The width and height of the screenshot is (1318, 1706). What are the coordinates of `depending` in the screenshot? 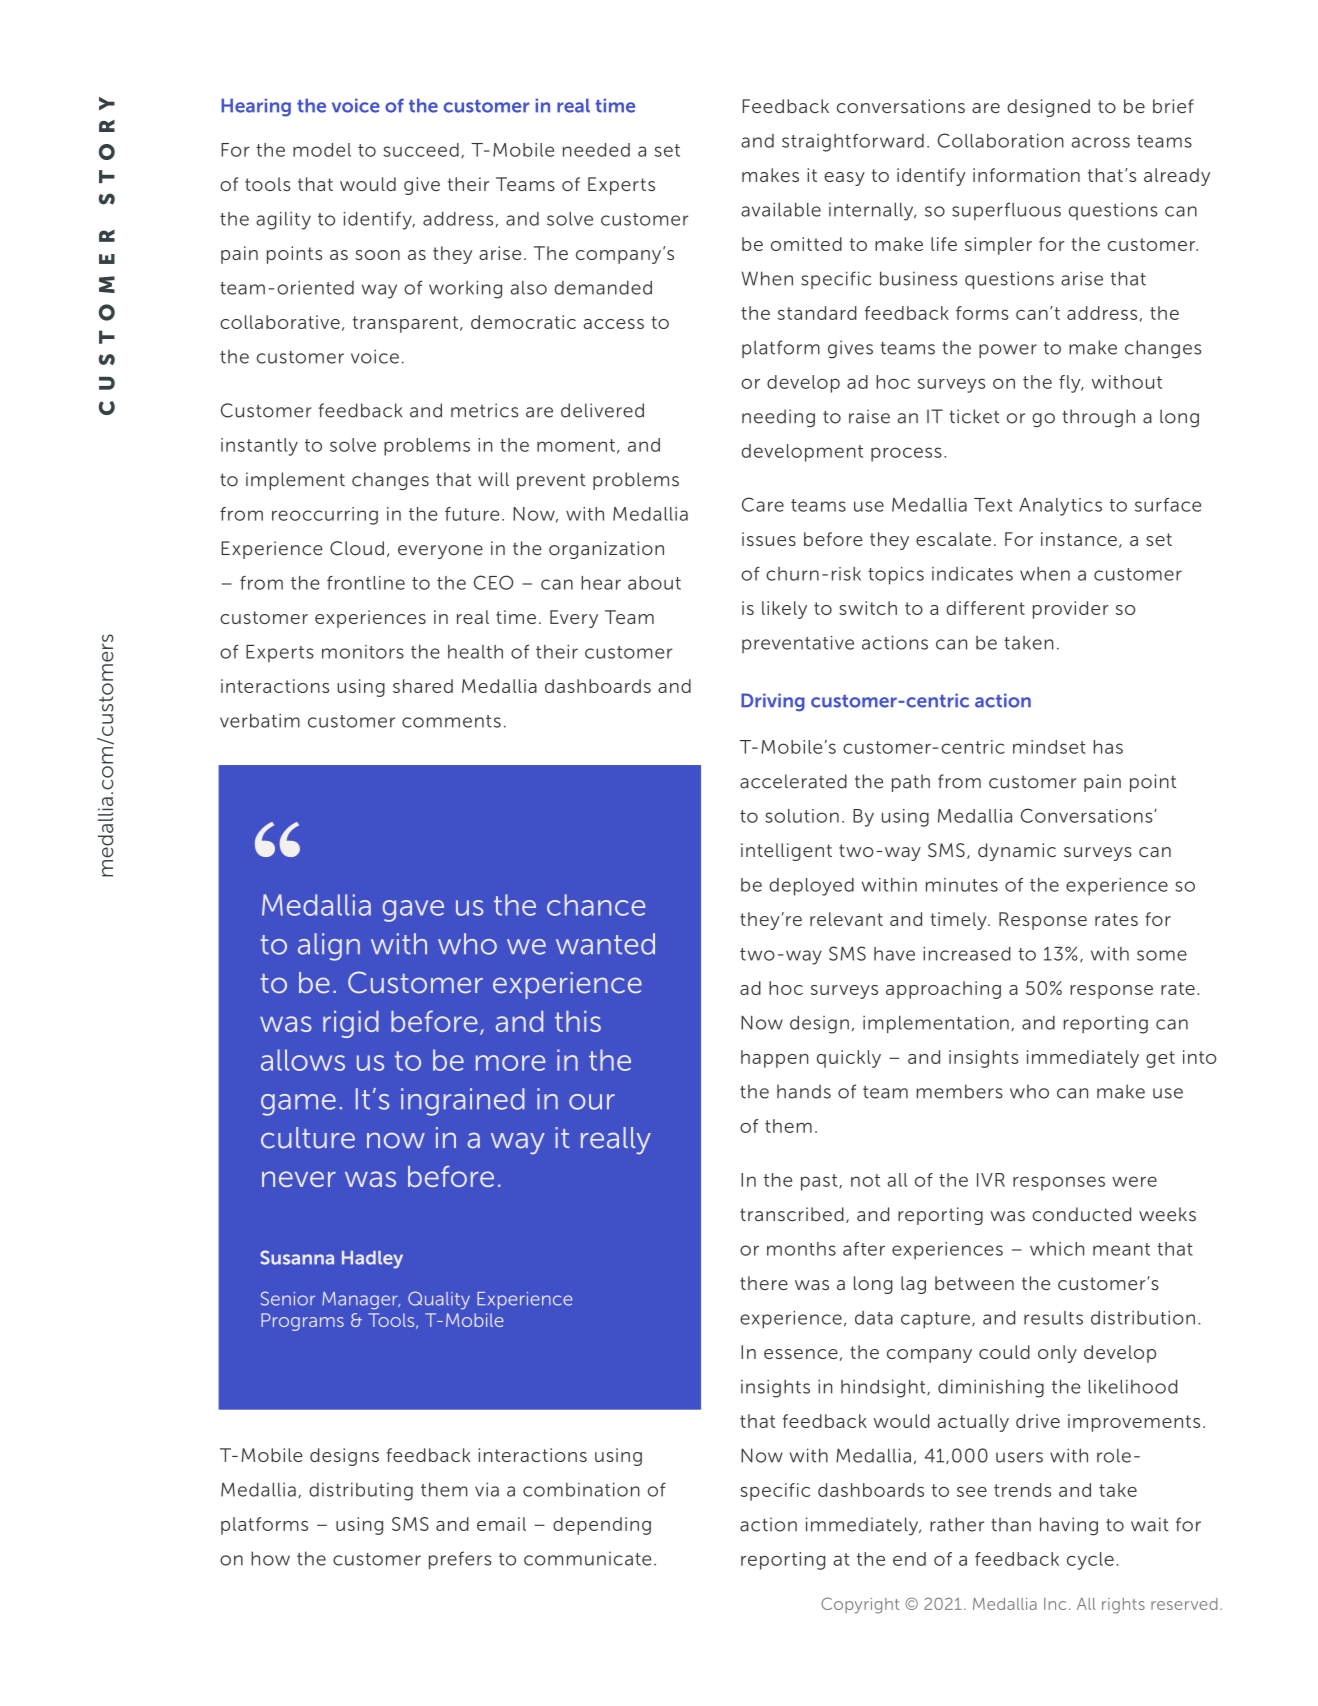 It's located at (602, 1526).
